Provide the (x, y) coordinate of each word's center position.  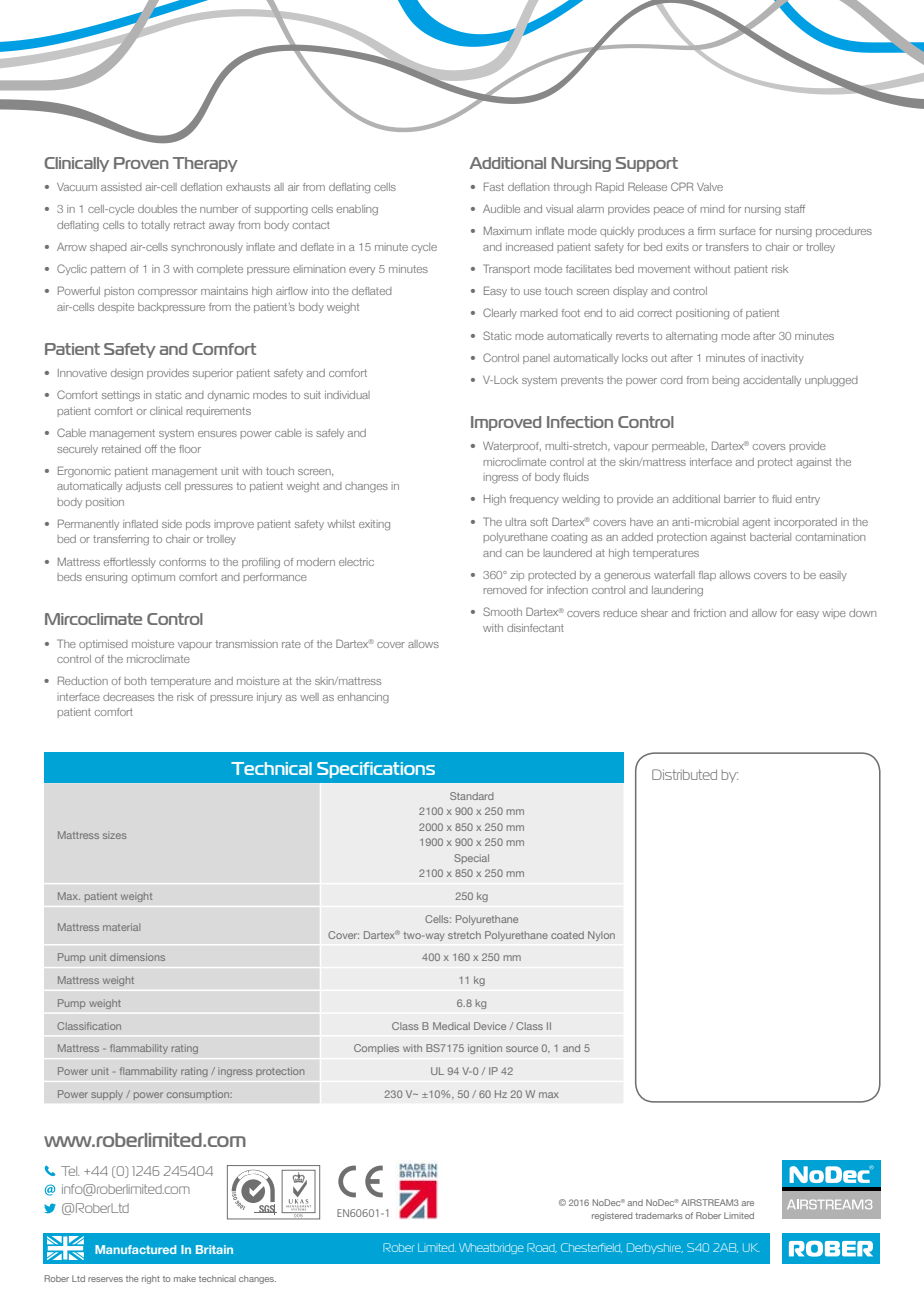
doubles (157, 209)
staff (795, 209)
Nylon (601, 936)
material (121, 927)
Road (542, 1248)
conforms (182, 562)
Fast (494, 186)
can (514, 554)
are (747, 1203)
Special (471, 859)
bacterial (770, 537)
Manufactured (135, 1249)
